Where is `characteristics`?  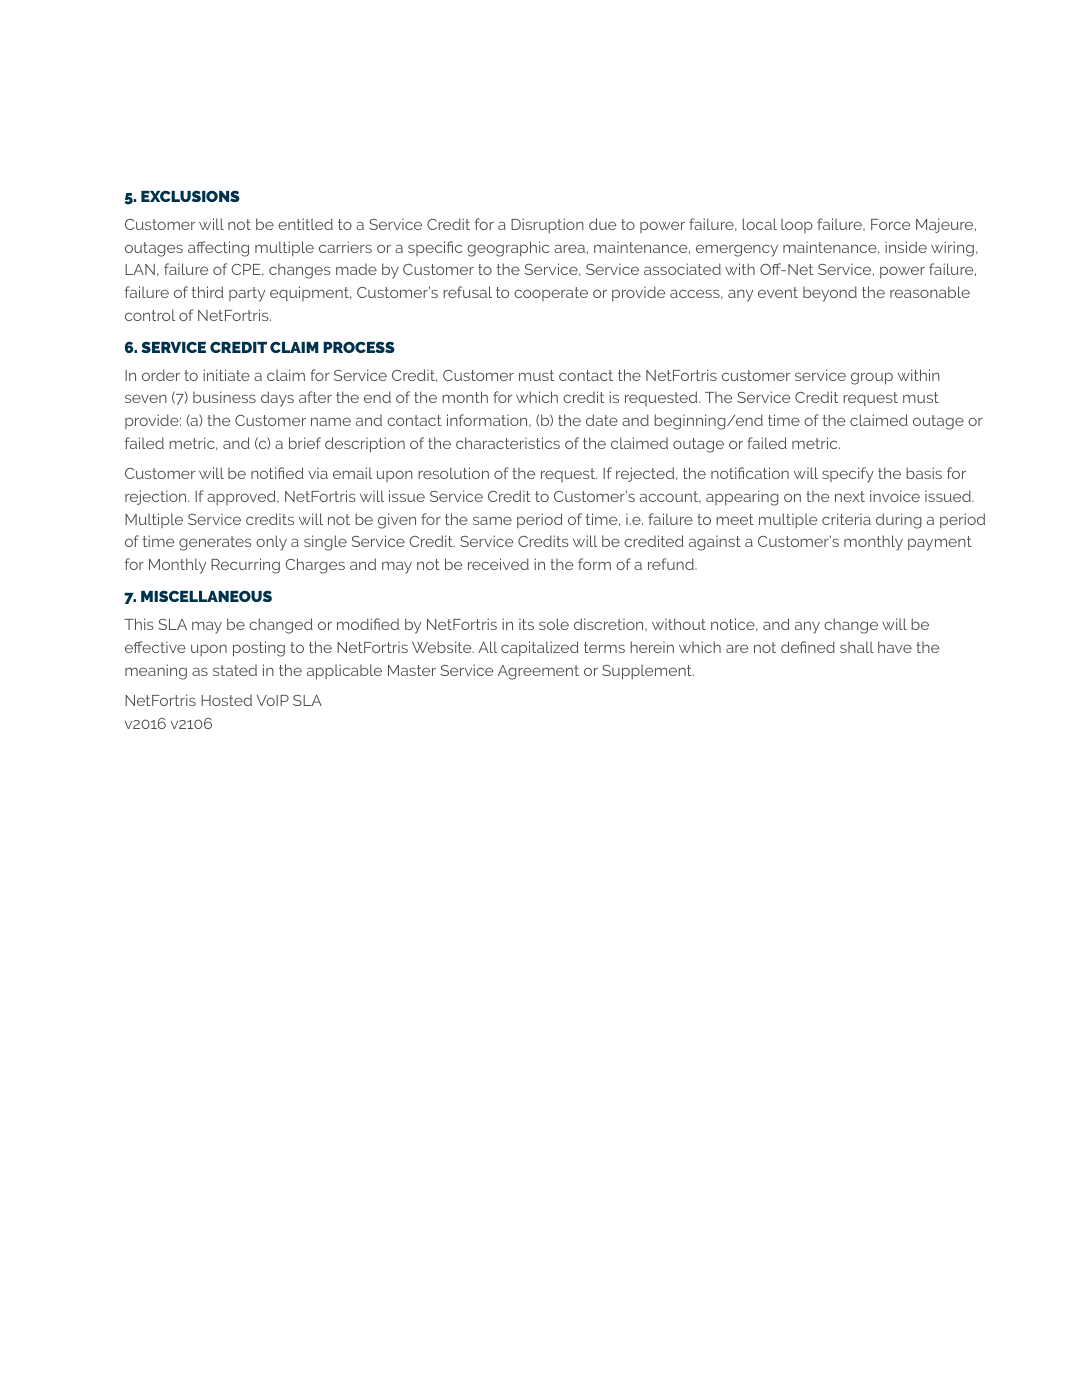 characteristics is located at coordinates (508, 443).
